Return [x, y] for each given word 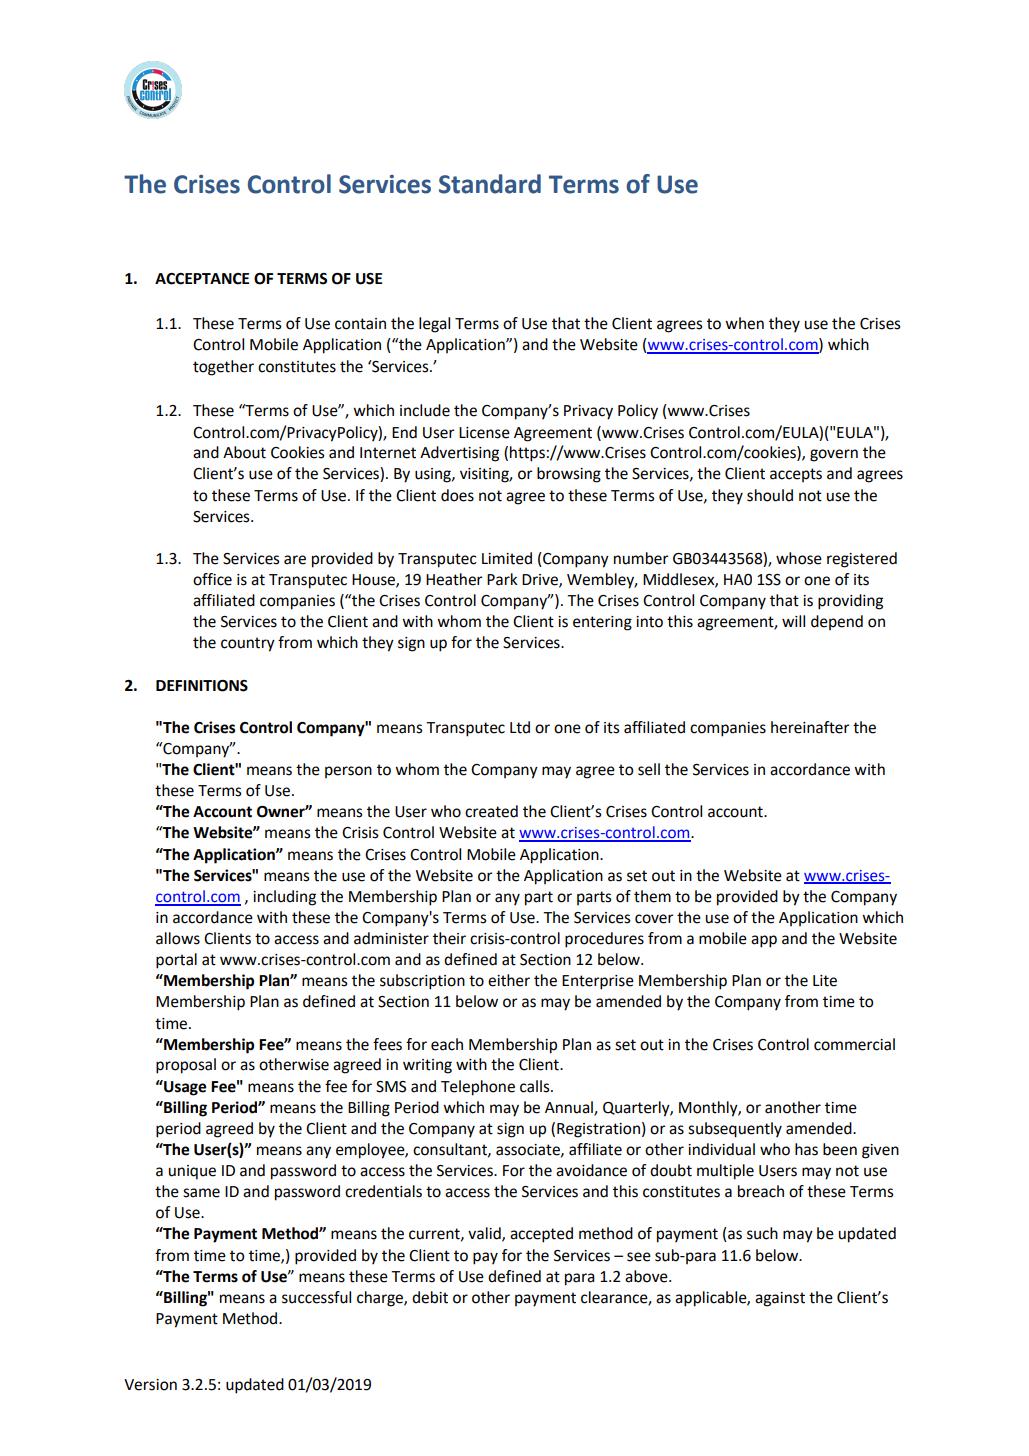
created [491, 811]
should [770, 495]
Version [150, 1385]
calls [536, 1086]
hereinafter [810, 727]
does [457, 495]
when [744, 323]
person [348, 772]
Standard [490, 184]
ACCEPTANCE [202, 279]
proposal [186, 1066]
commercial [854, 1044]
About [244, 452]
